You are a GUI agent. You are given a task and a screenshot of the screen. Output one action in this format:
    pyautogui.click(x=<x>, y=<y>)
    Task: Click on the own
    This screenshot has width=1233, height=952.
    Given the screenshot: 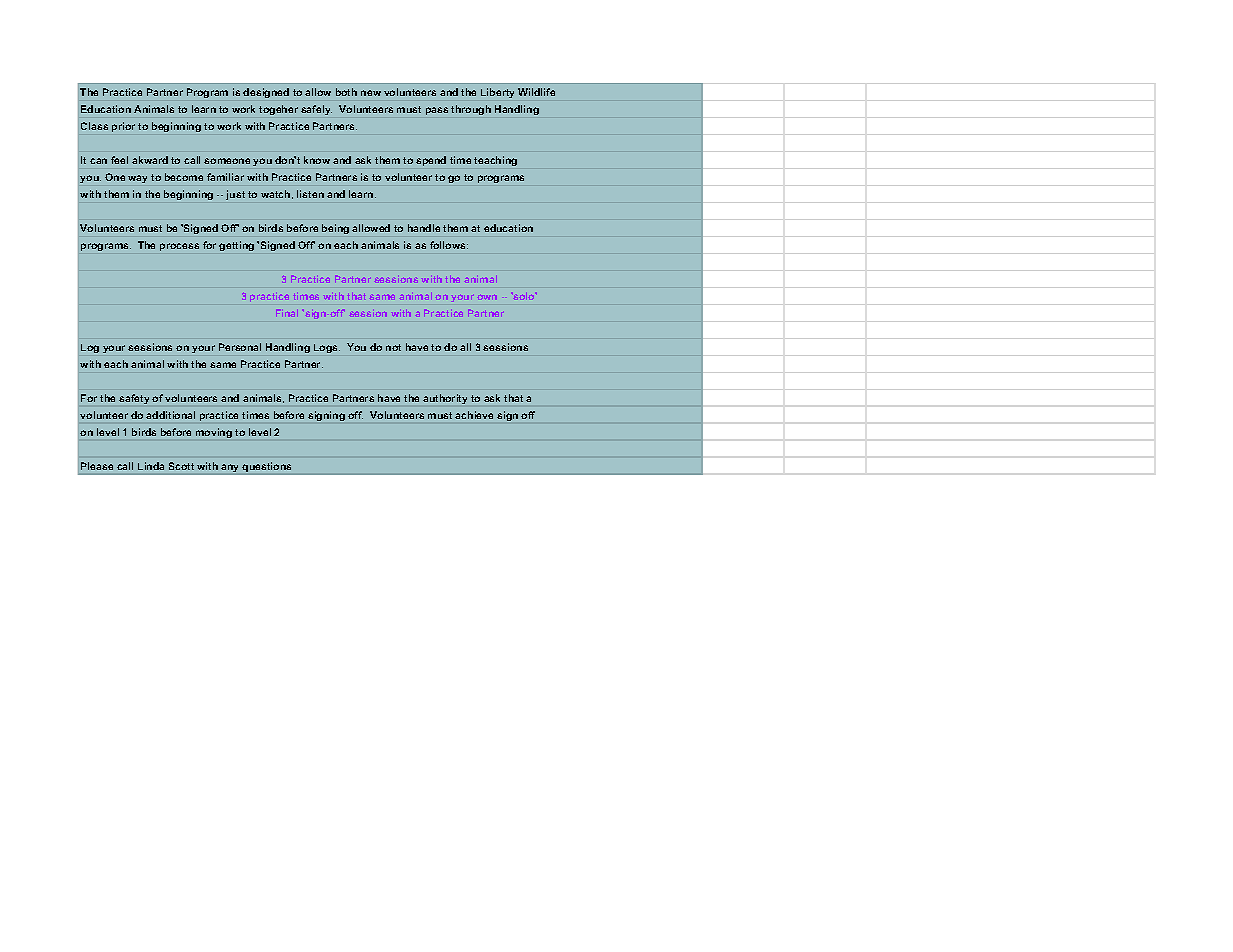 What is the action you would take?
    pyautogui.click(x=487, y=297)
